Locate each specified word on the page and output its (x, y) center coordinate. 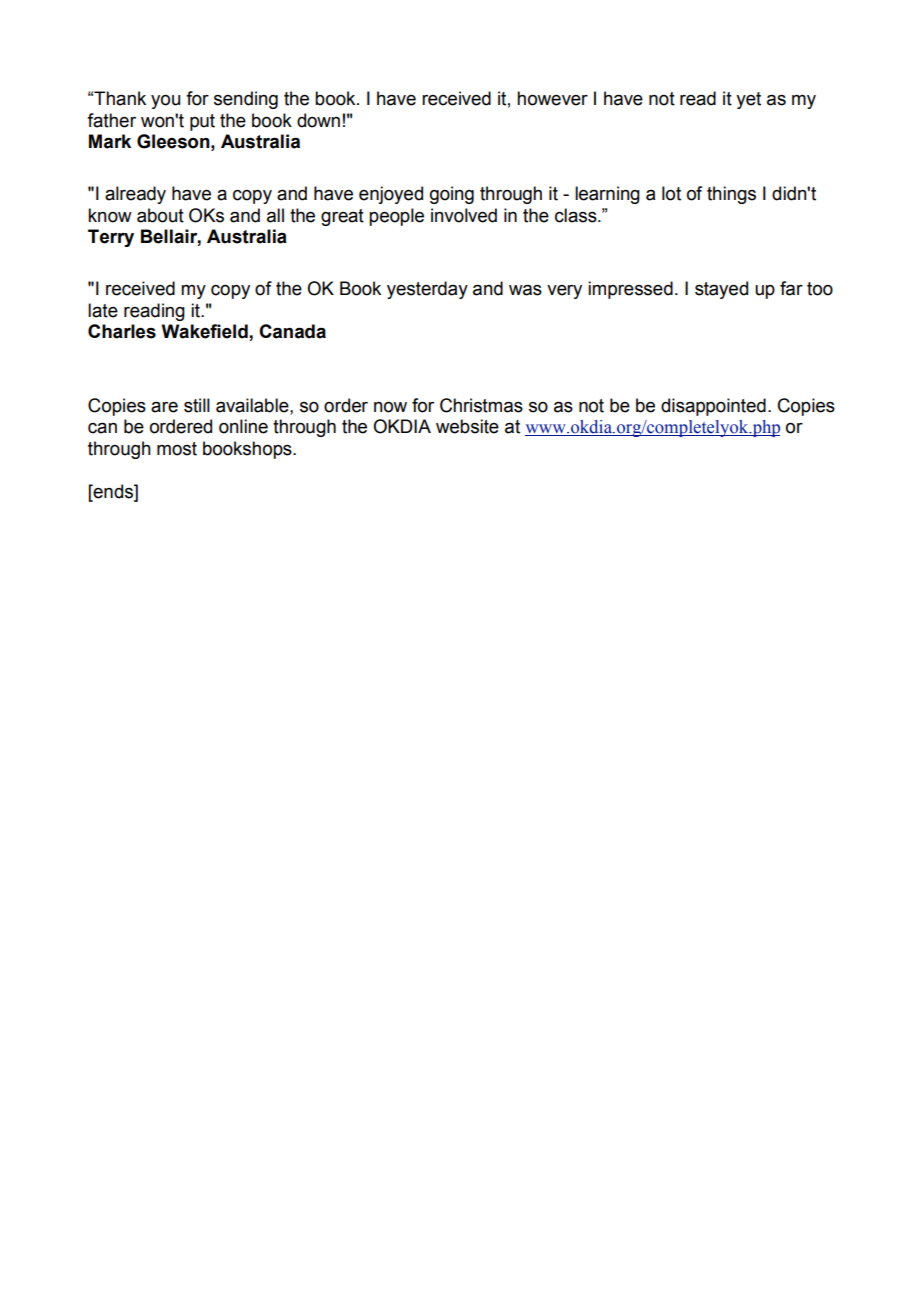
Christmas (481, 405)
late (103, 310)
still (197, 405)
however (552, 98)
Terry (111, 238)
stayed (721, 290)
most (177, 449)
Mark (110, 141)
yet (748, 100)
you (165, 102)
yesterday (427, 290)
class (577, 215)
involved (464, 215)
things (731, 195)
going (452, 195)
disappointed (713, 407)
